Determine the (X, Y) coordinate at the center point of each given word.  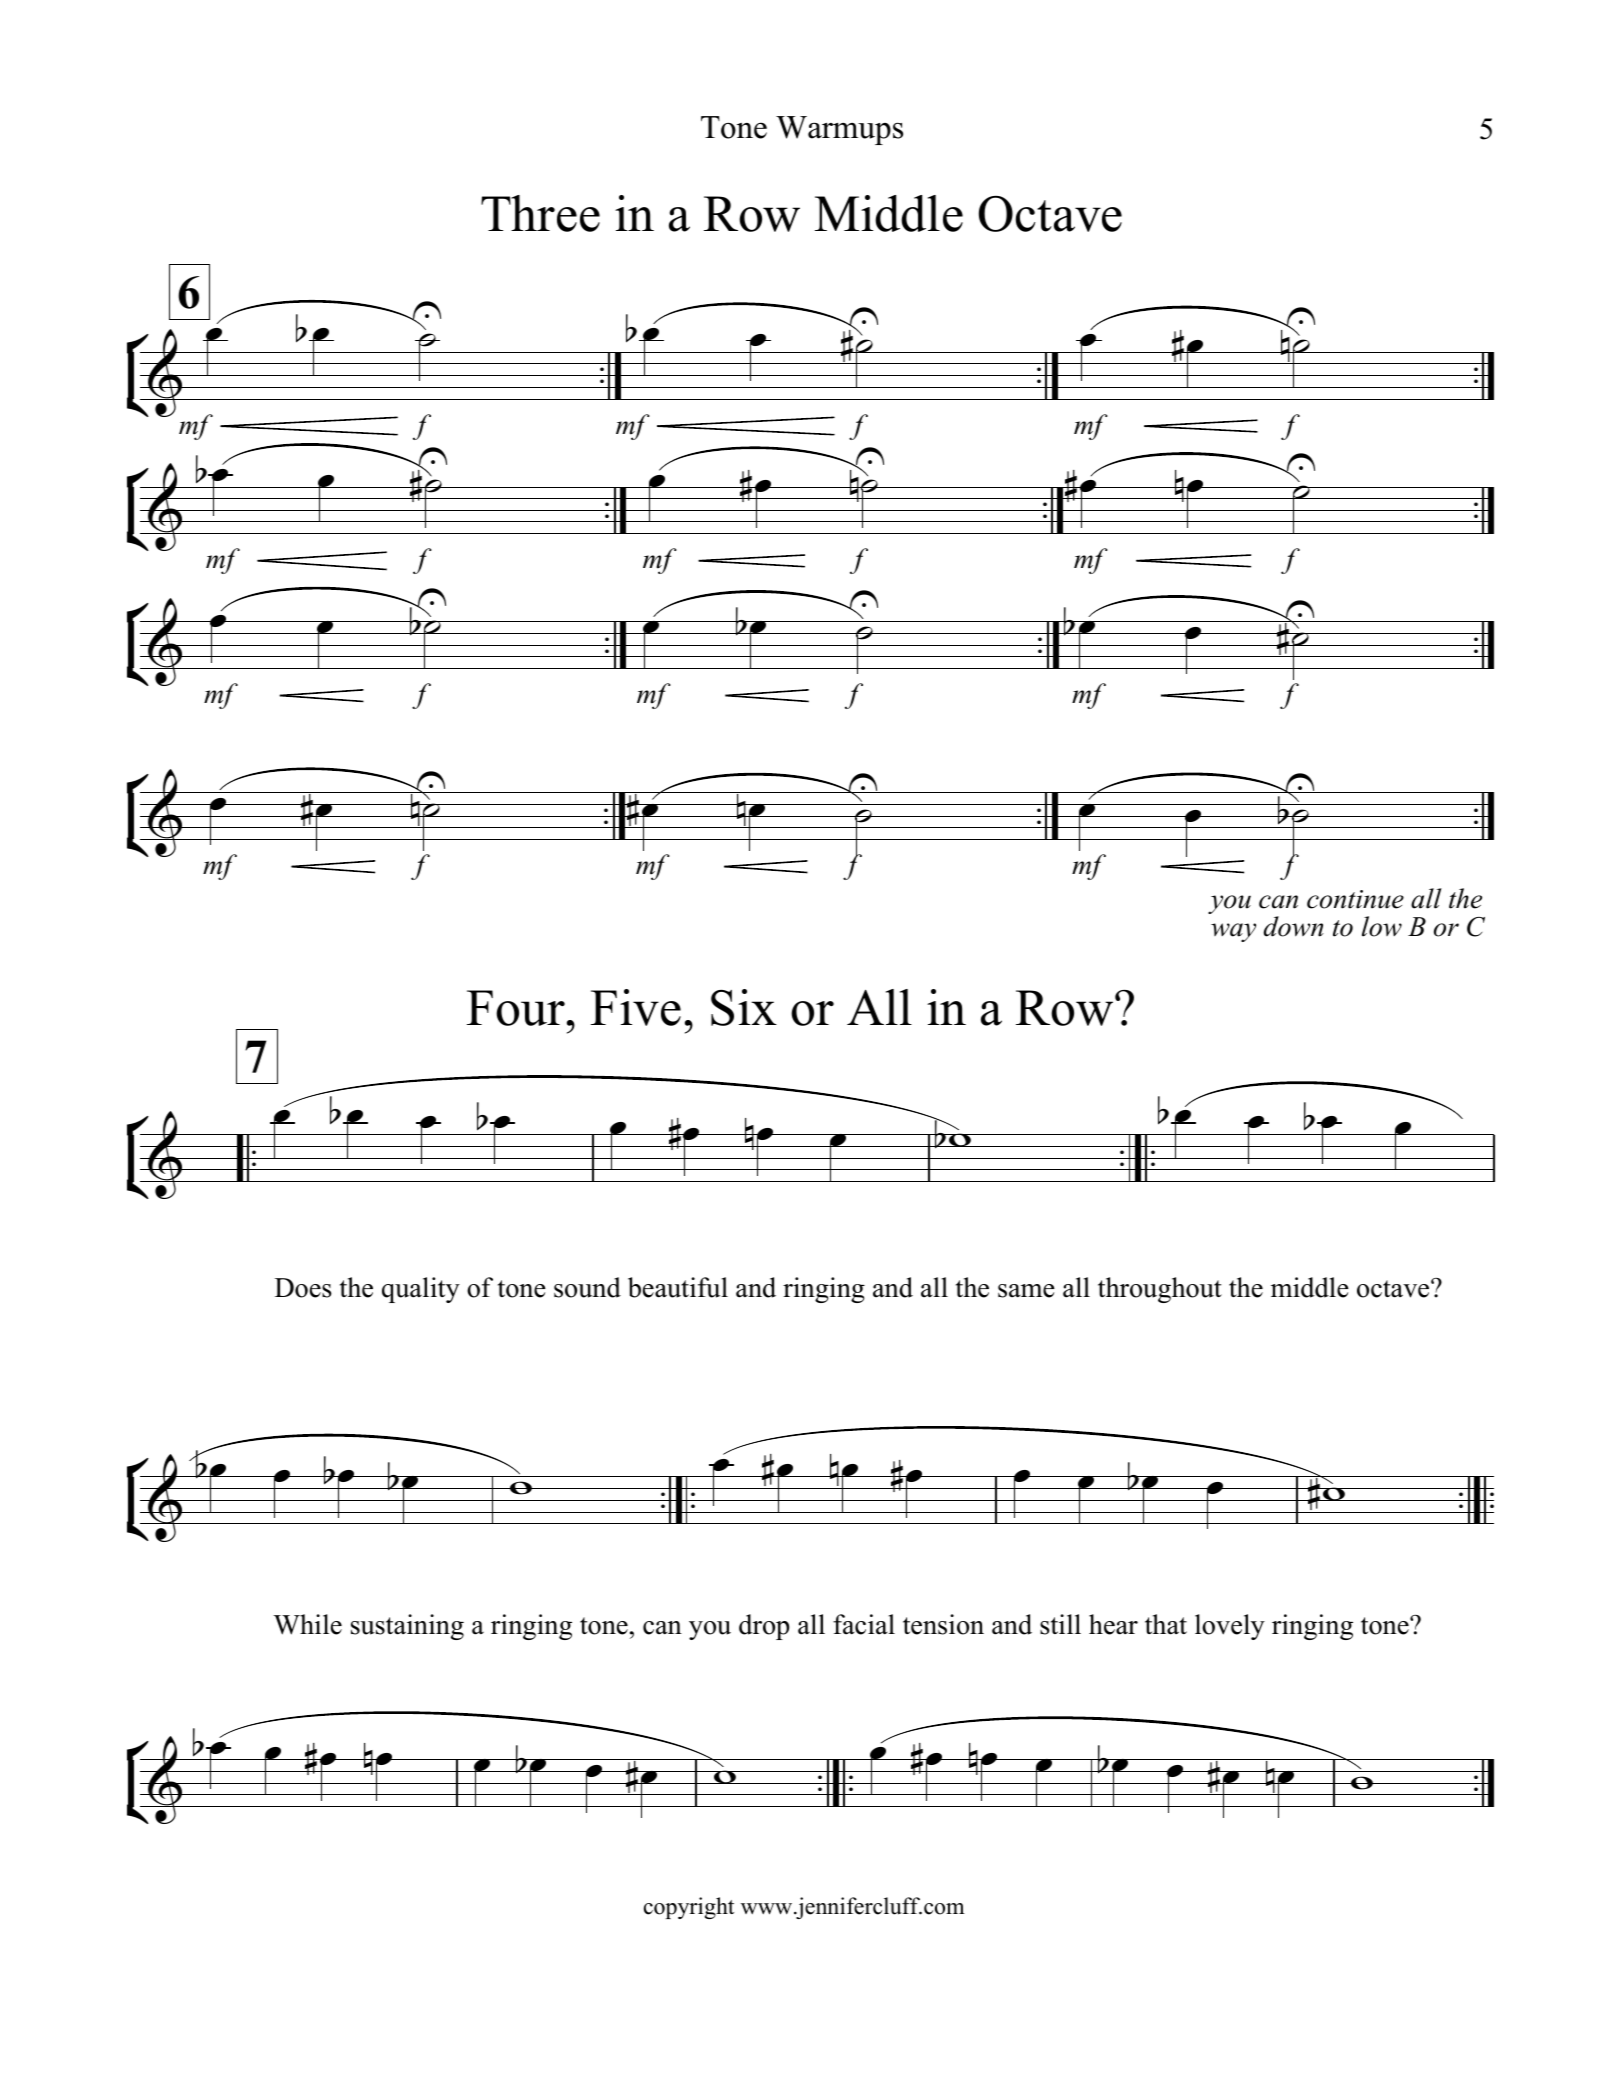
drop (764, 1627)
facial (864, 1624)
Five (636, 1007)
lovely (1230, 1627)
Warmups (839, 130)
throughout (1160, 1290)
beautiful (678, 1287)
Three (540, 213)
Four (516, 1008)
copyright (689, 1908)
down (1294, 926)
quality (421, 1290)
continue (1355, 899)
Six (744, 1007)
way (1233, 932)
